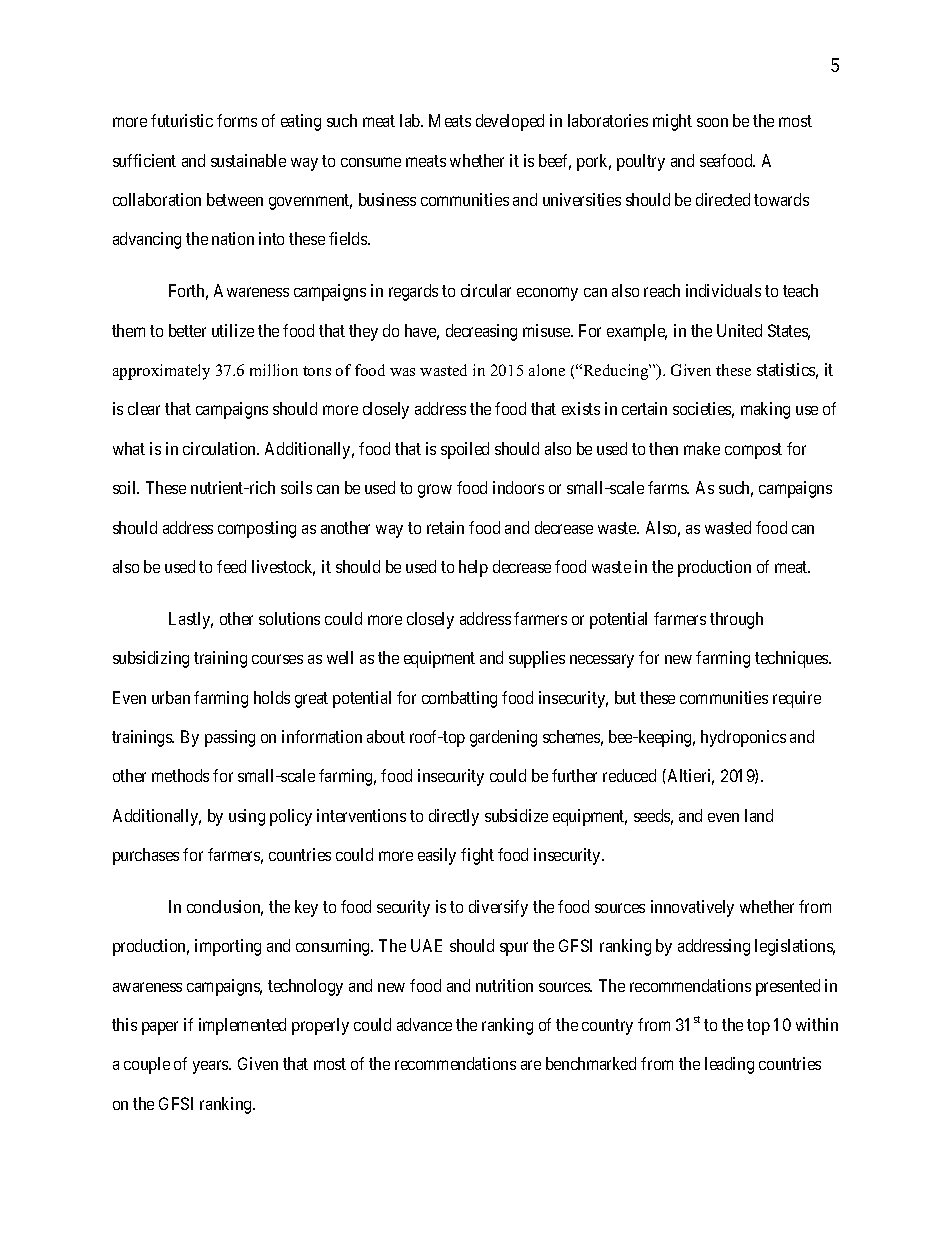 This screenshot has width=952, height=1233. I want to click on developed, so click(510, 122).
